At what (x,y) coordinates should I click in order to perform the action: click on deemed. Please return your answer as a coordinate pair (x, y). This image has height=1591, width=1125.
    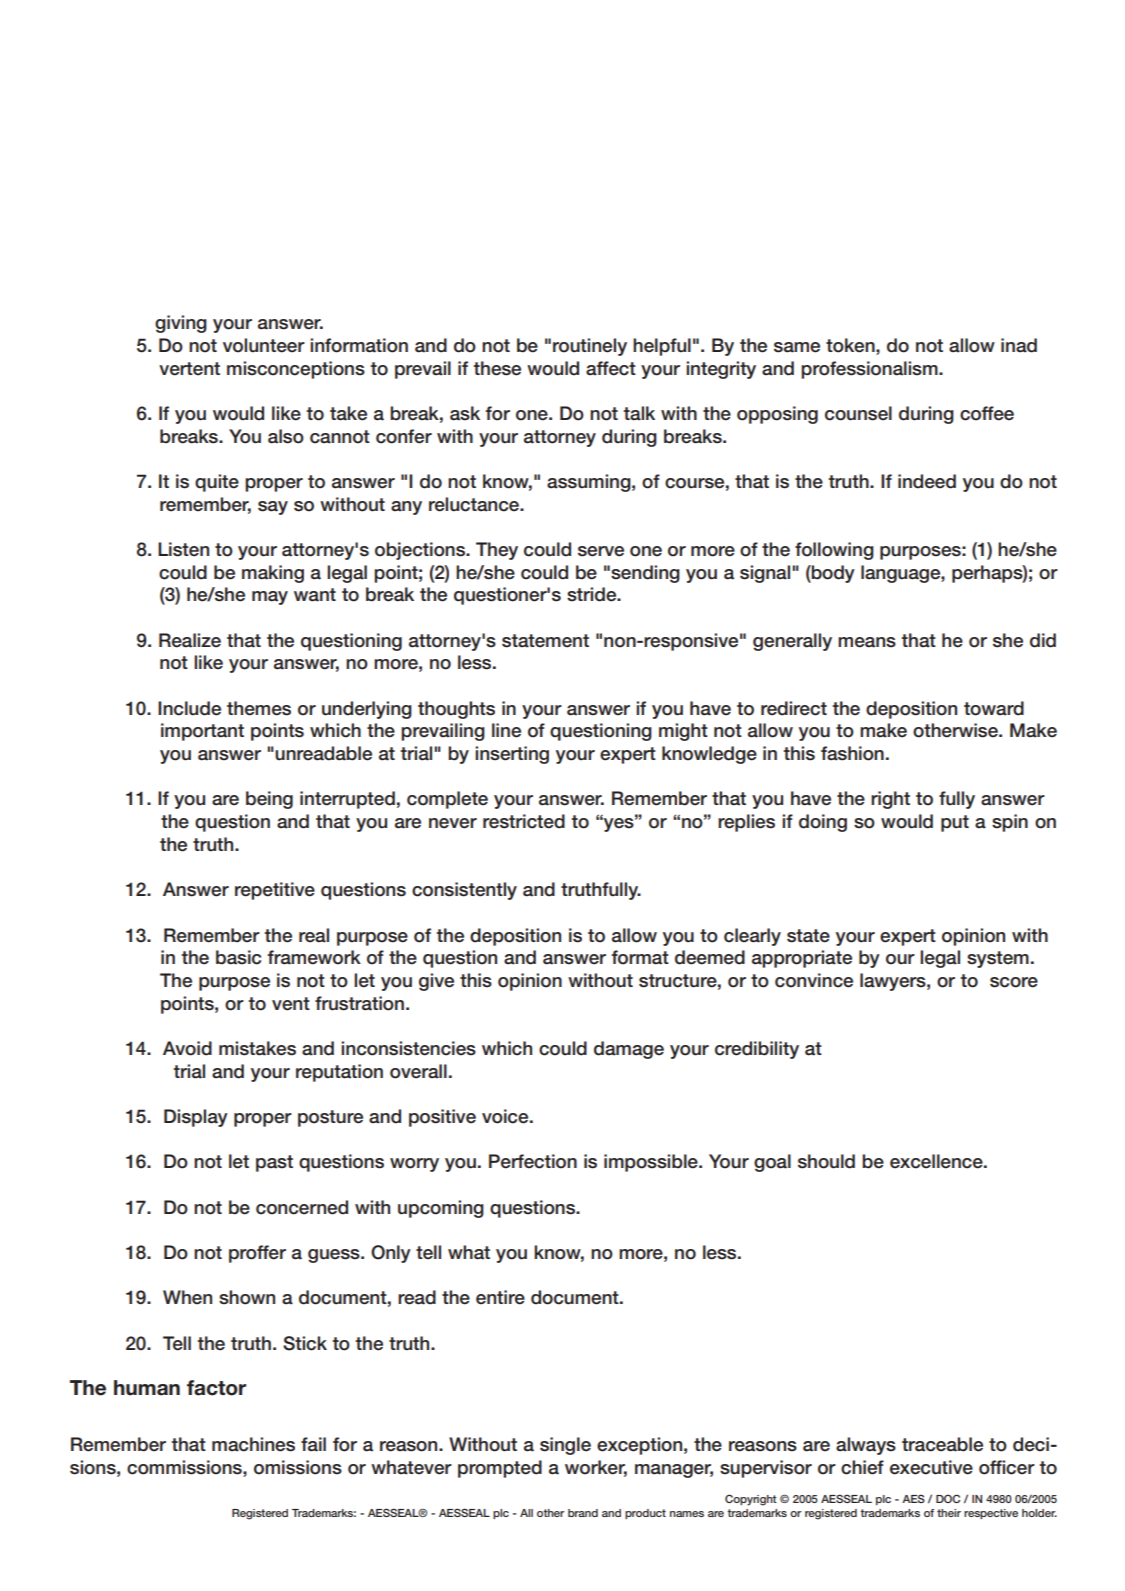
    Looking at the image, I should click on (710, 957).
